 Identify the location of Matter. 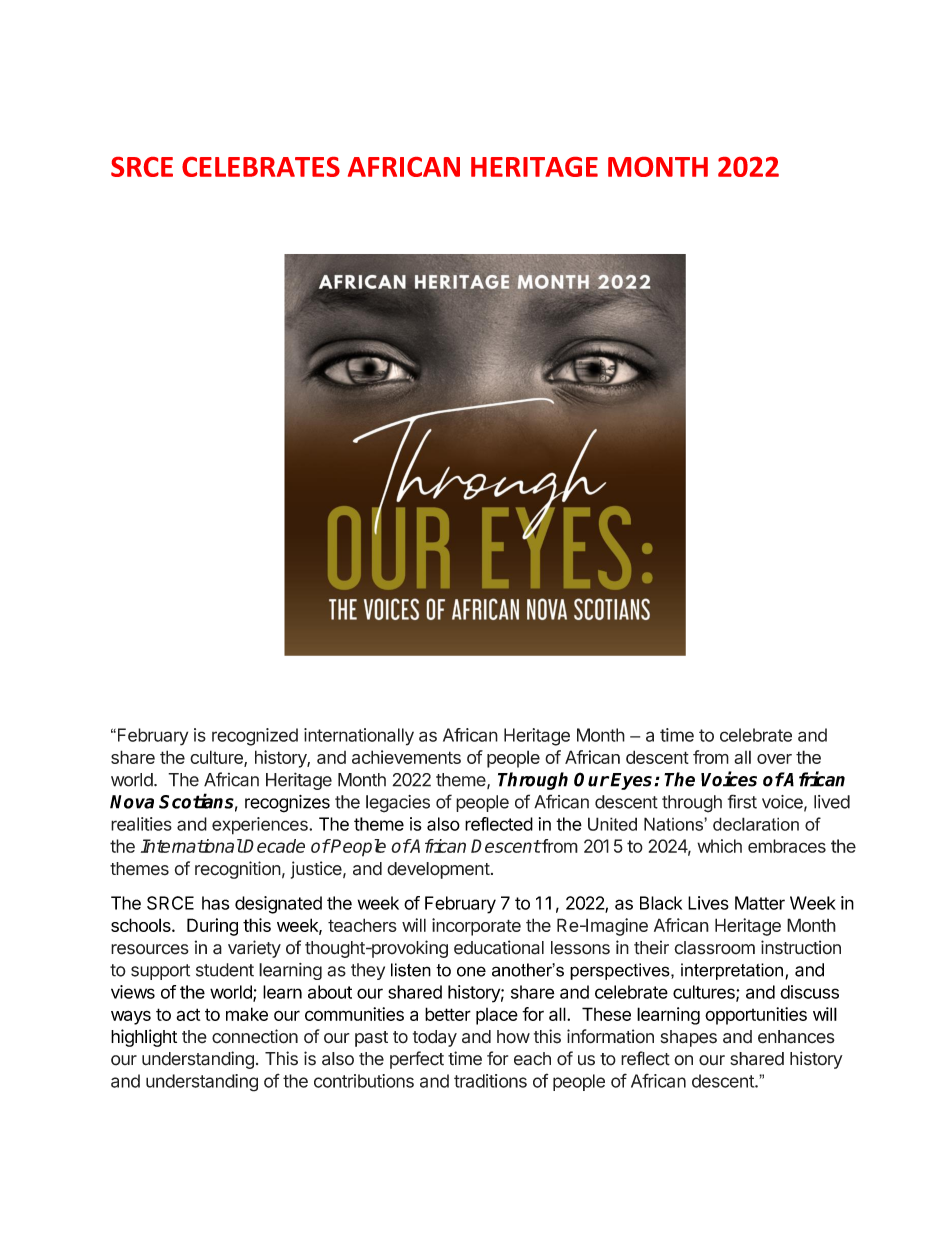
(760, 903).
